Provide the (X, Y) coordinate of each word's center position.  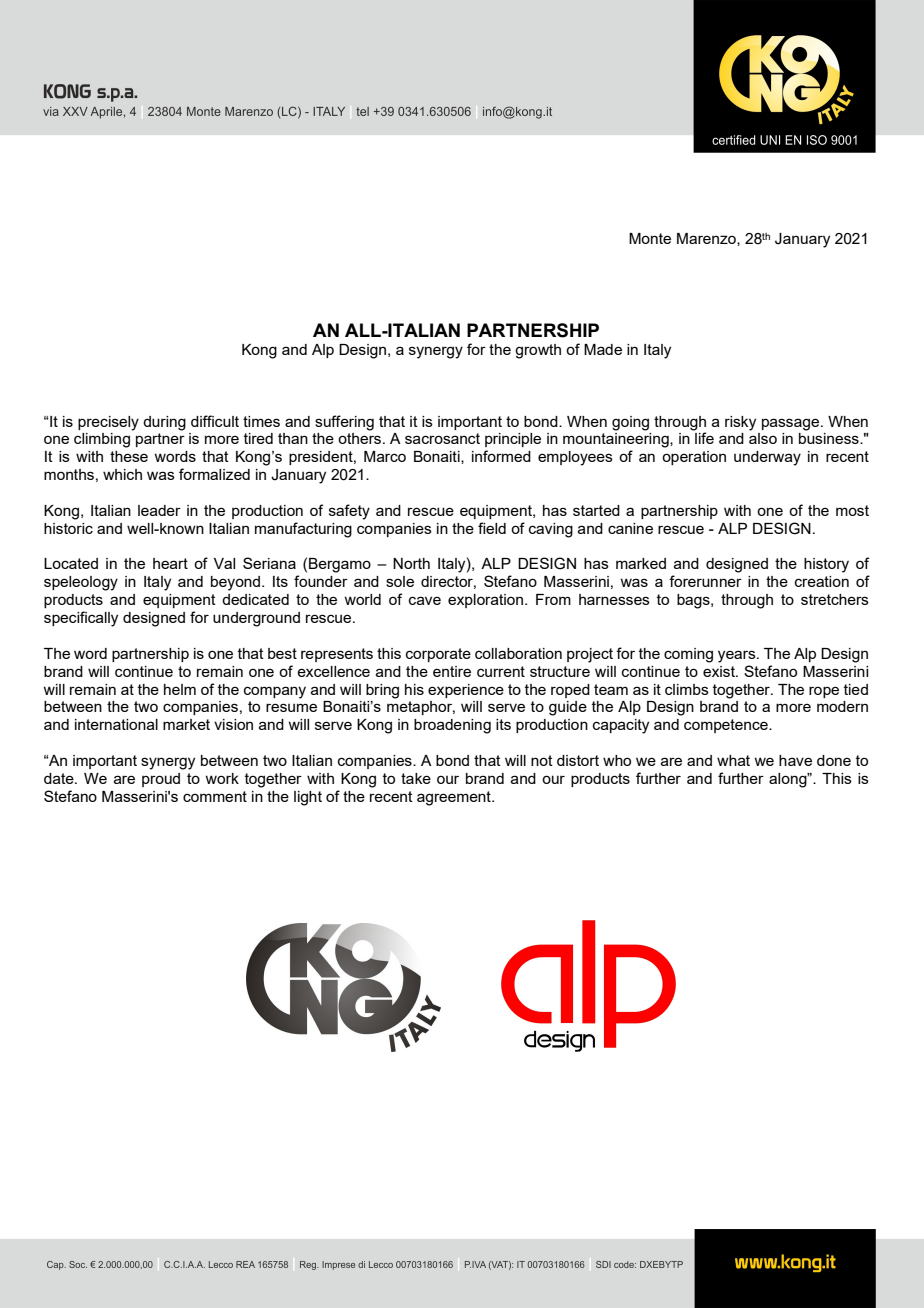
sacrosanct (442, 438)
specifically (81, 619)
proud (161, 780)
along (789, 780)
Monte (650, 238)
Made (603, 349)
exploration (485, 601)
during (164, 423)
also (763, 438)
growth (538, 351)
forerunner (705, 581)
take (416, 778)
